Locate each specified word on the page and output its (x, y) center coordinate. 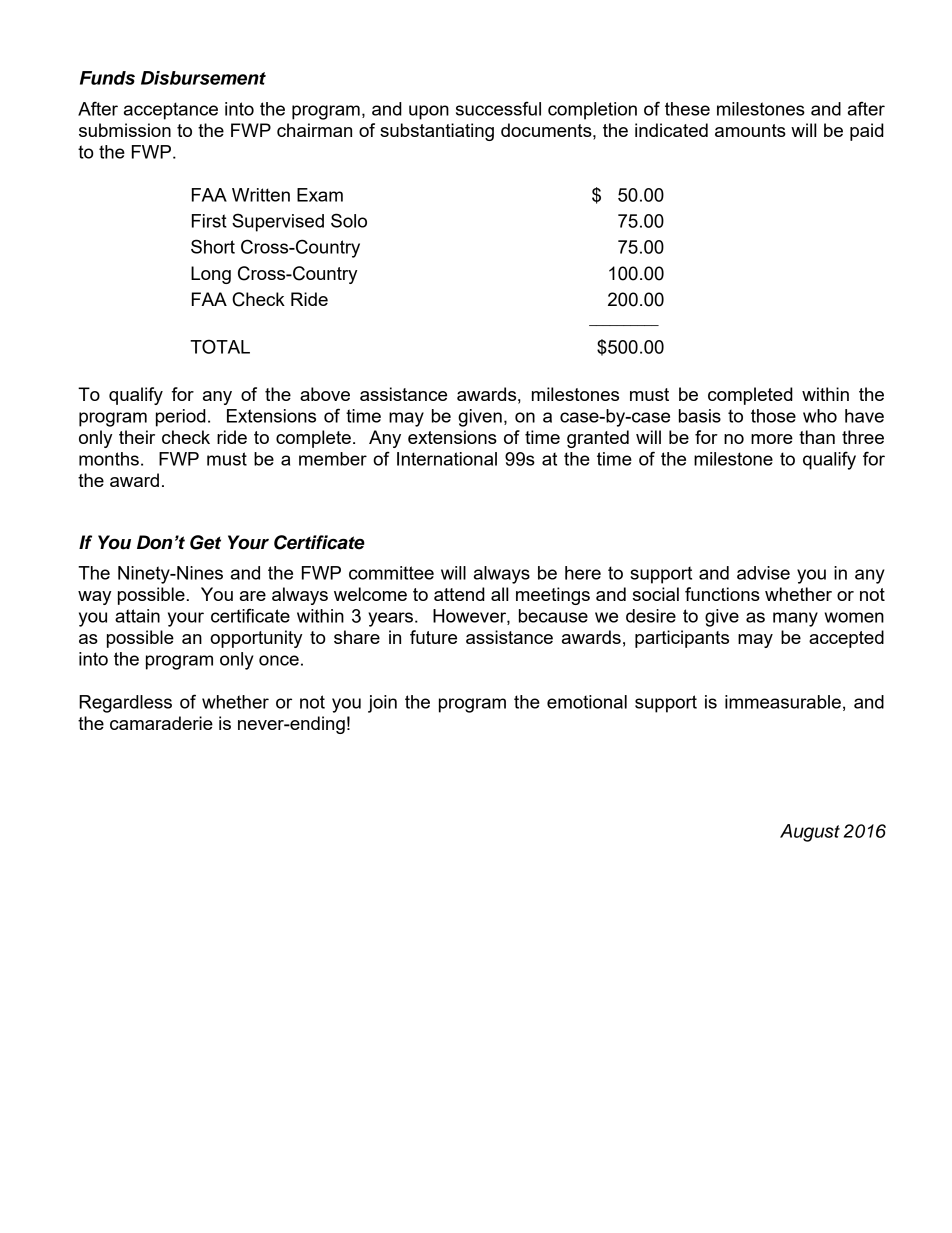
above (325, 394)
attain (137, 616)
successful (498, 108)
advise (763, 573)
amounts (750, 130)
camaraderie (161, 723)
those (773, 416)
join (382, 704)
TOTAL (220, 346)
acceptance (171, 111)
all (499, 594)
